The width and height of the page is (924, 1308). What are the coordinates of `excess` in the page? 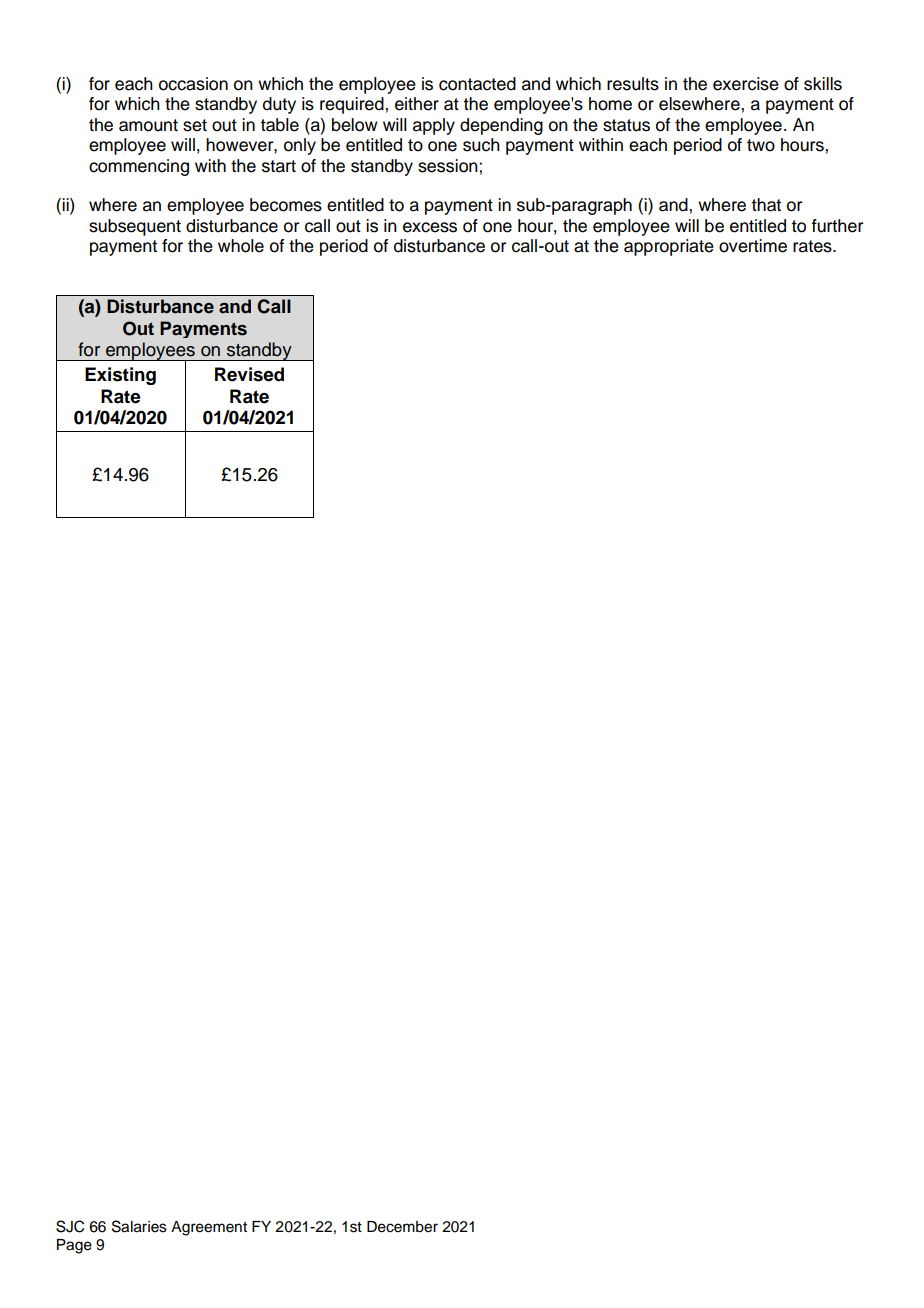 It's located at (430, 227).
